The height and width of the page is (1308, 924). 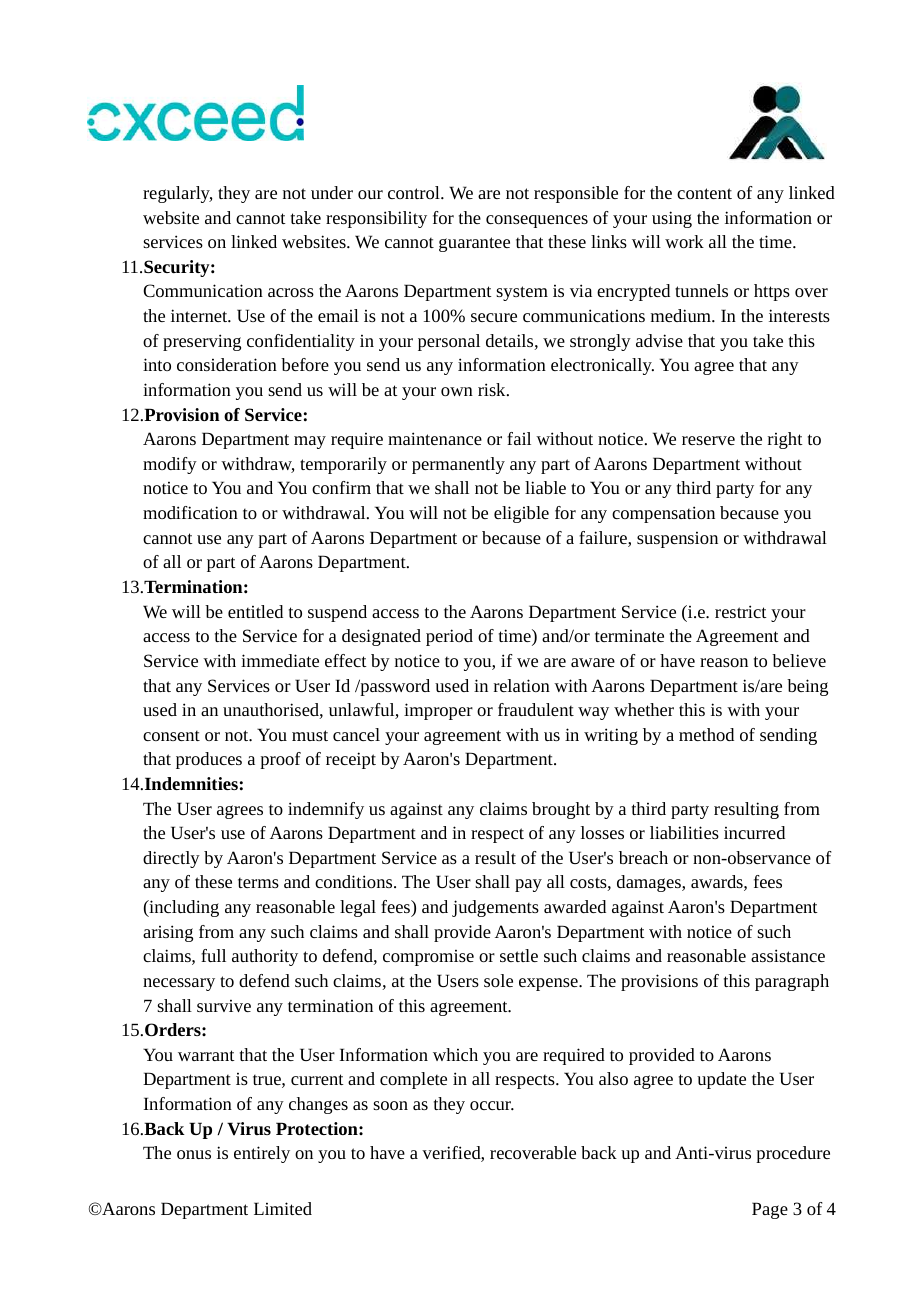 What do you see at coordinates (788, 955) in the page?
I see `assistance` at bounding box center [788, 955].
